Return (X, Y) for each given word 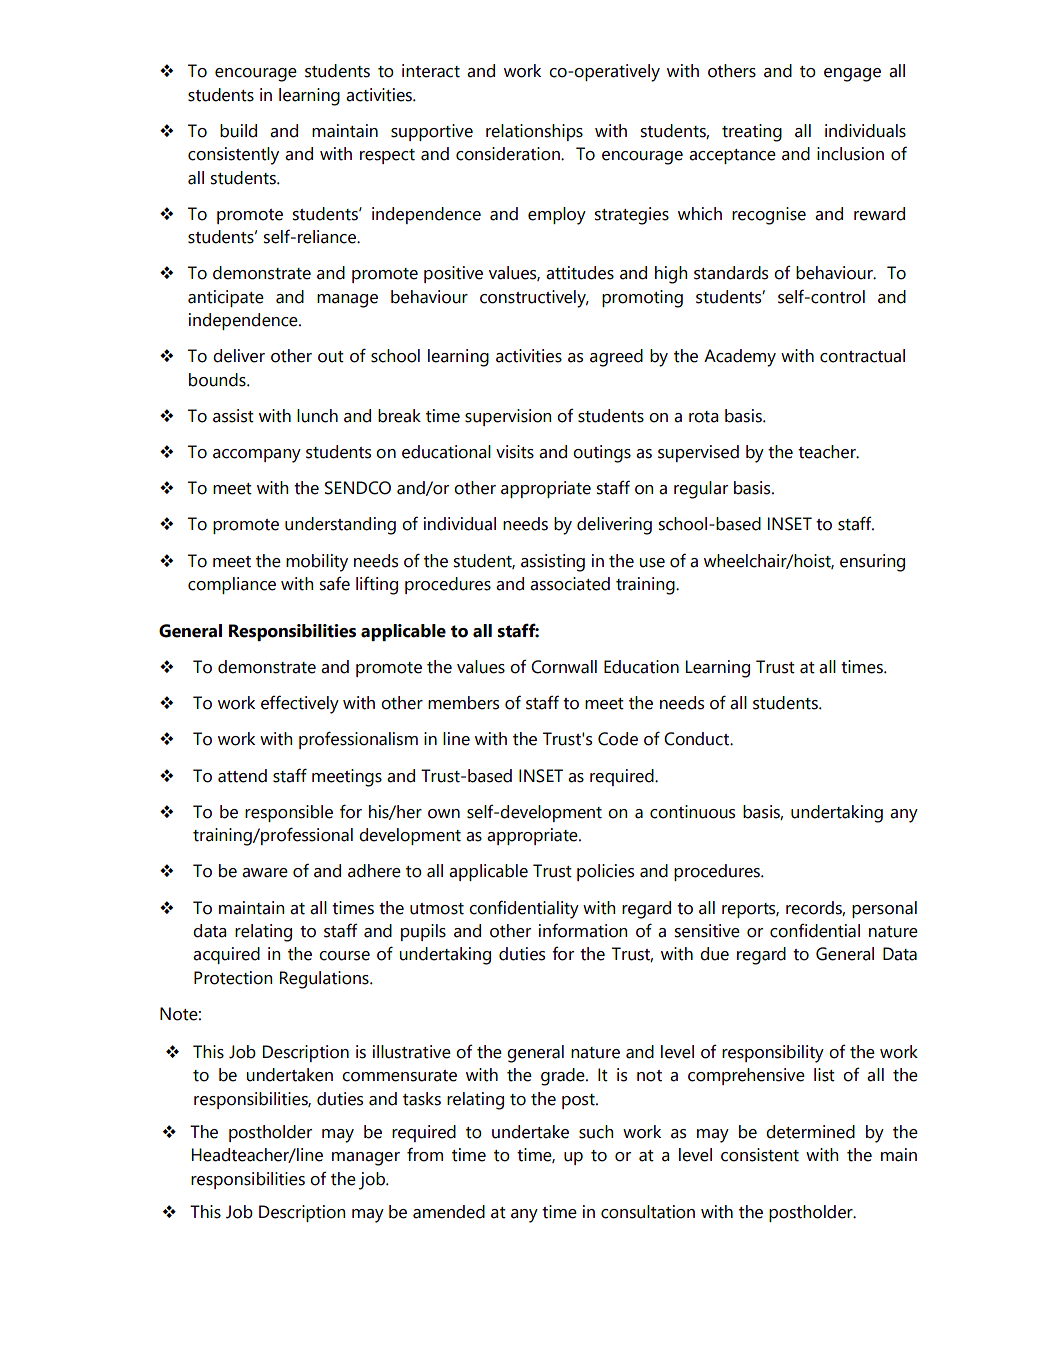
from (425, 1154)
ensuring (872, 563)
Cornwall (564, 667)
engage (852, 75)
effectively (300, 704)
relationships (534, 132)
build (238, 131)
